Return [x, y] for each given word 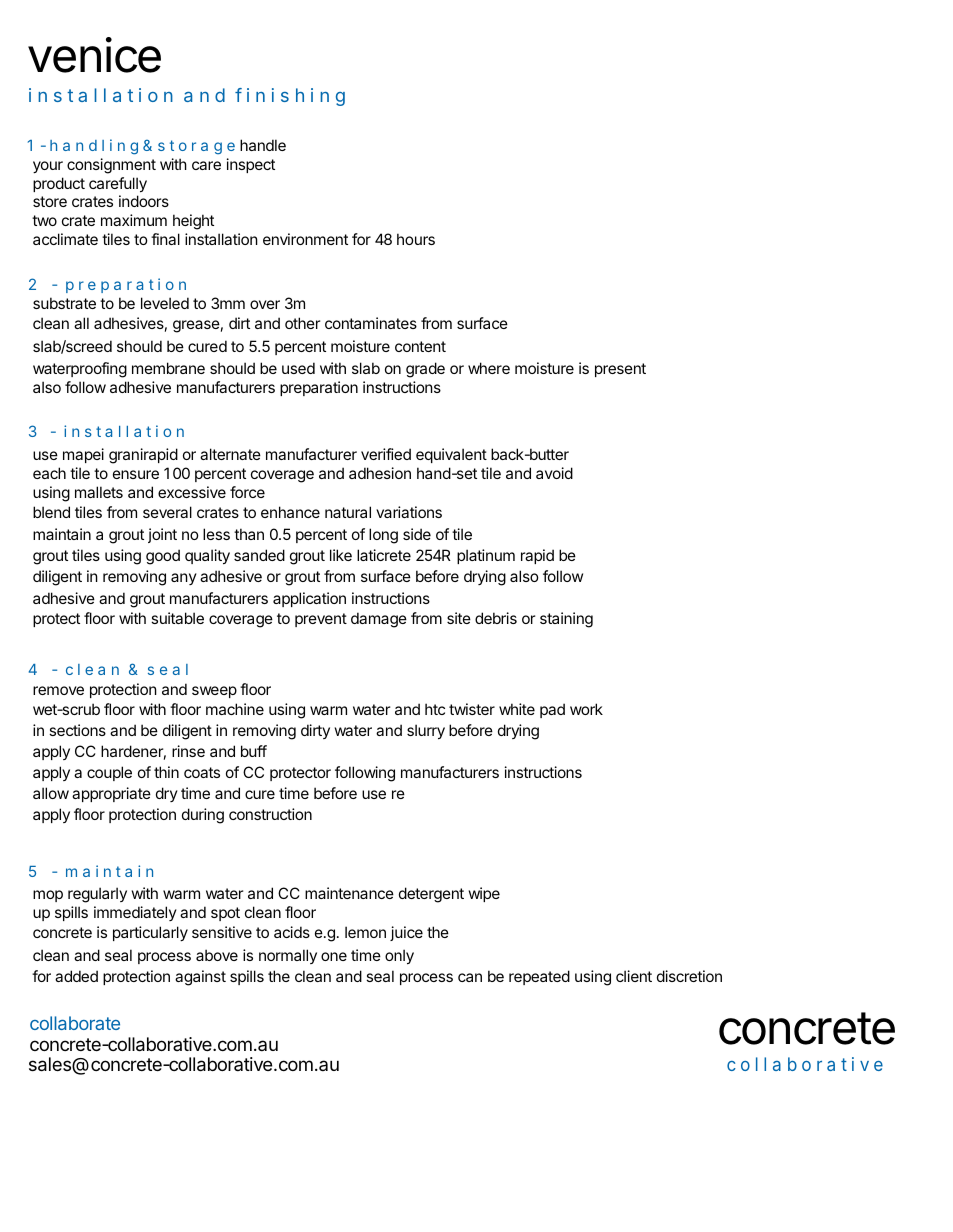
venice [94, 55]
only [399, 957]
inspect [251, 165]
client [634, 976]
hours [416, 239]
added [76, 976]
